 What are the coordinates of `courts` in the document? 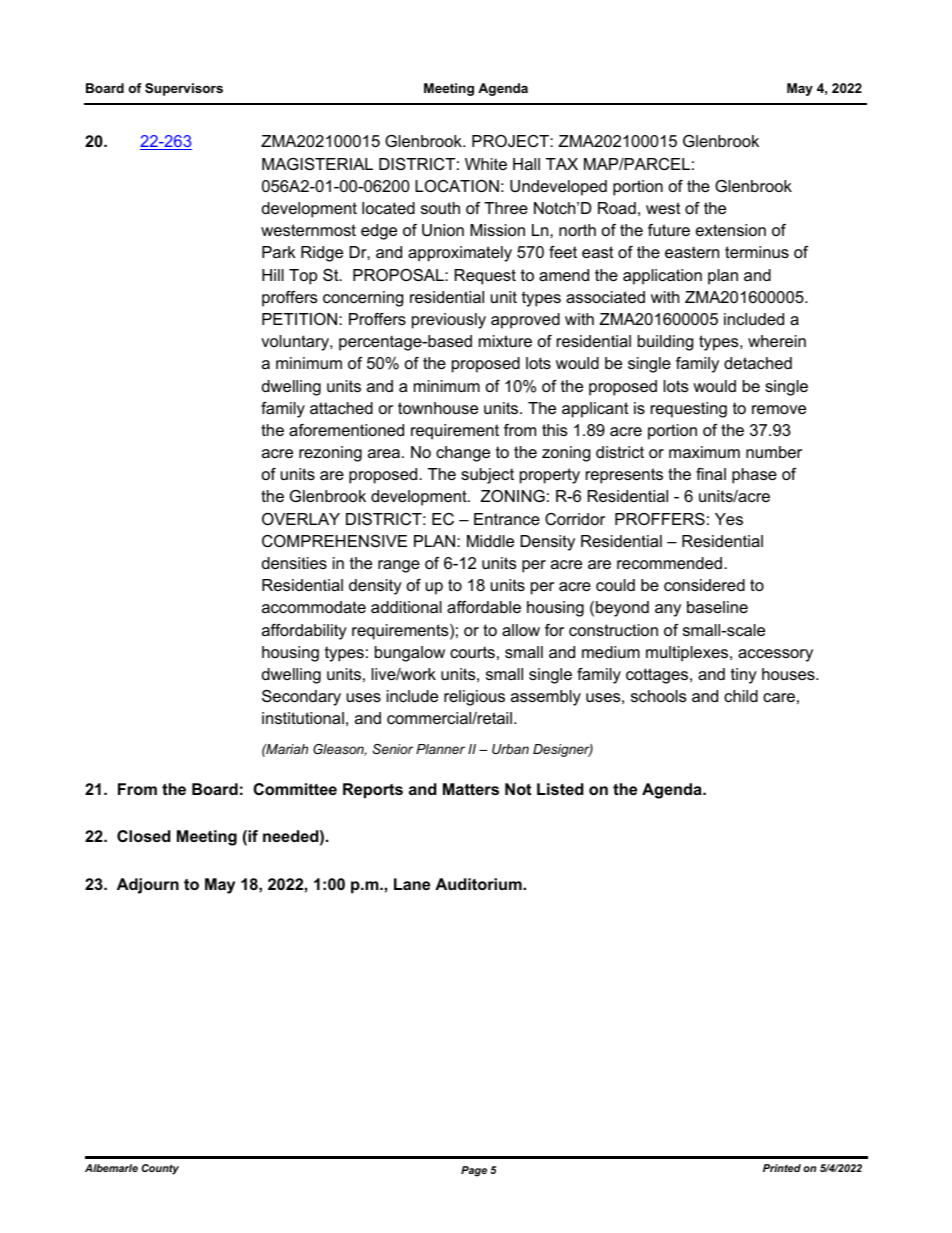 It's located at (472, 652).
